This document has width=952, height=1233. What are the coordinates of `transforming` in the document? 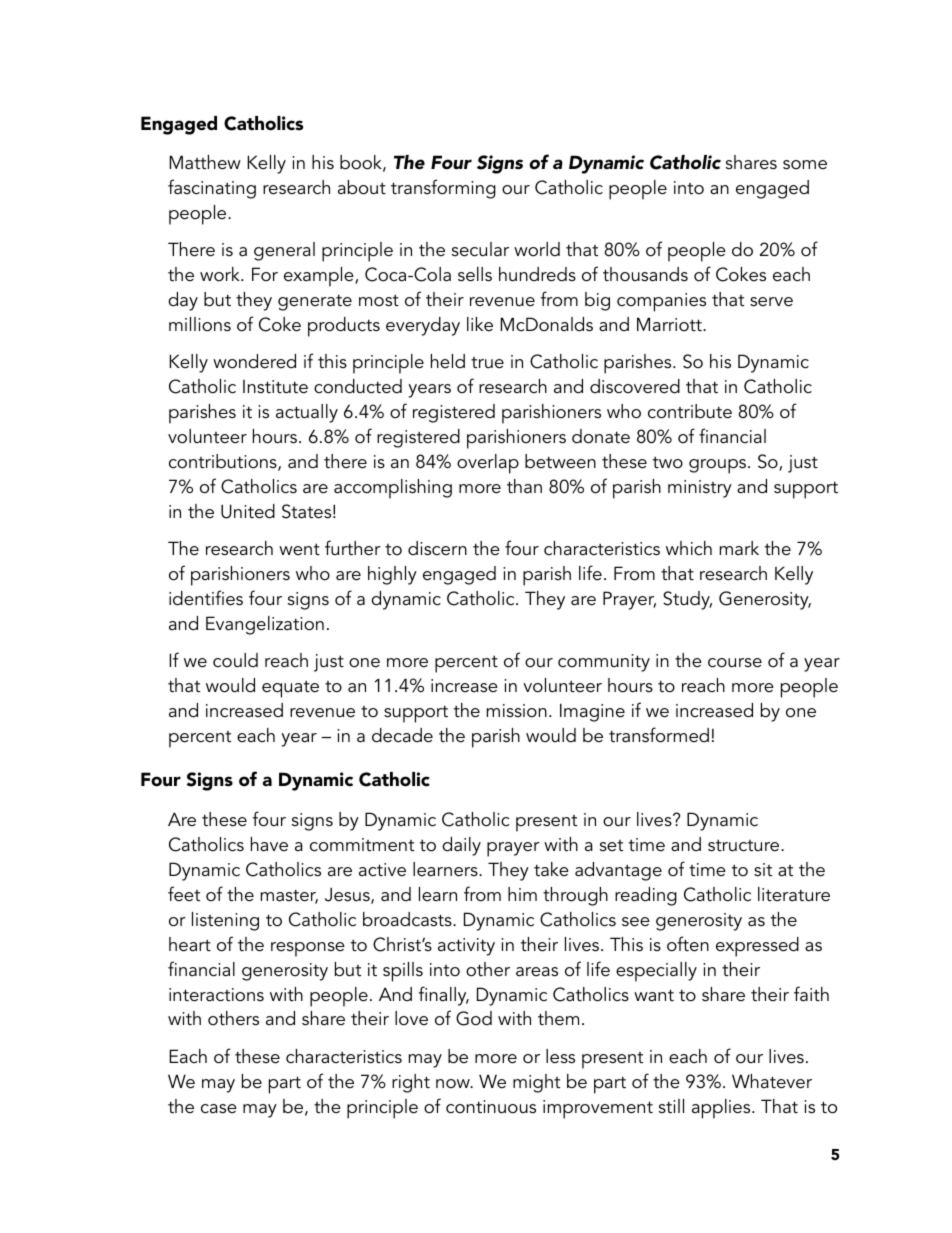 It's located at (443, 189).
